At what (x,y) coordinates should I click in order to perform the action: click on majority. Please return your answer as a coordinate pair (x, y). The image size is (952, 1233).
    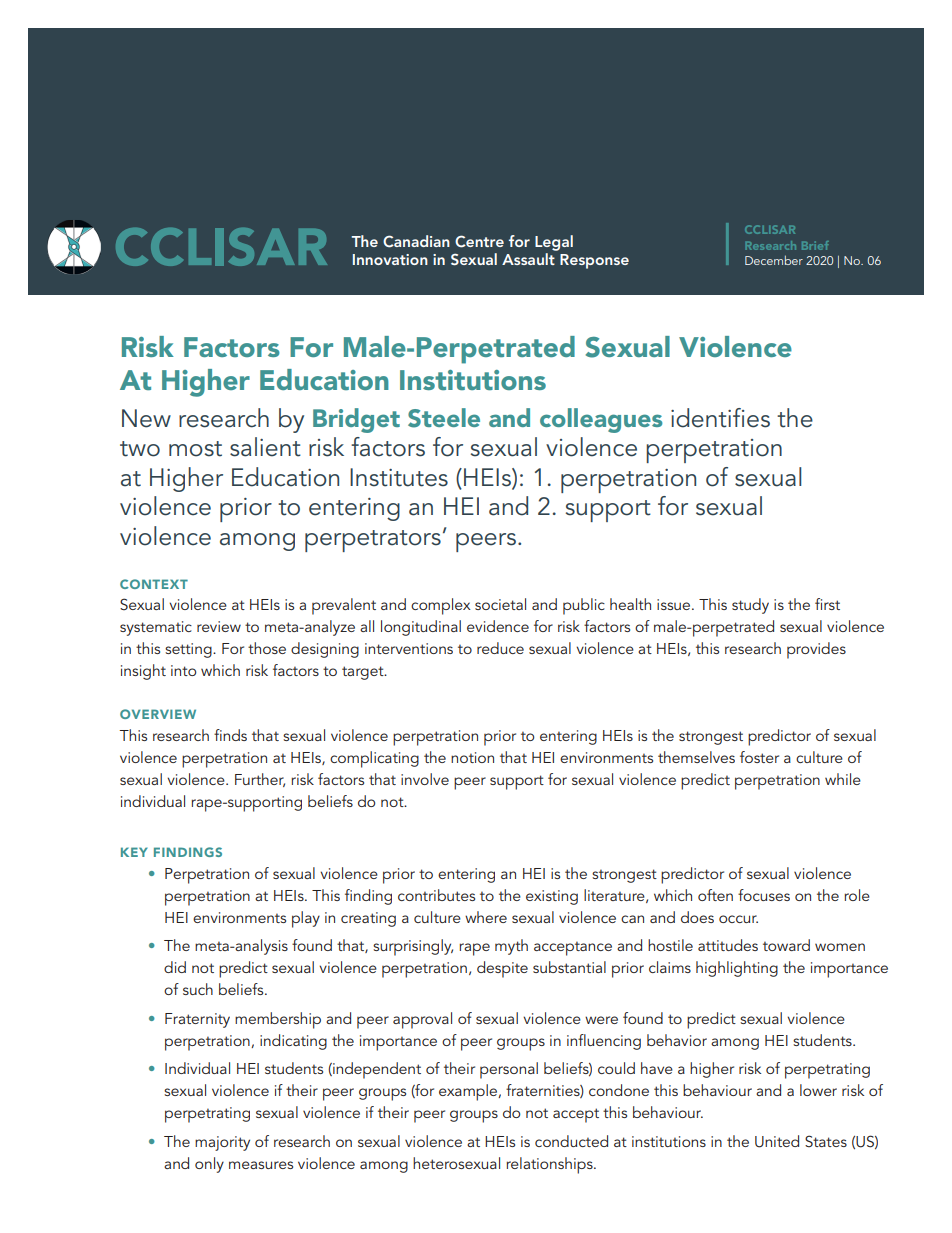
    Looking at the image, I should click on (222, 1143).
